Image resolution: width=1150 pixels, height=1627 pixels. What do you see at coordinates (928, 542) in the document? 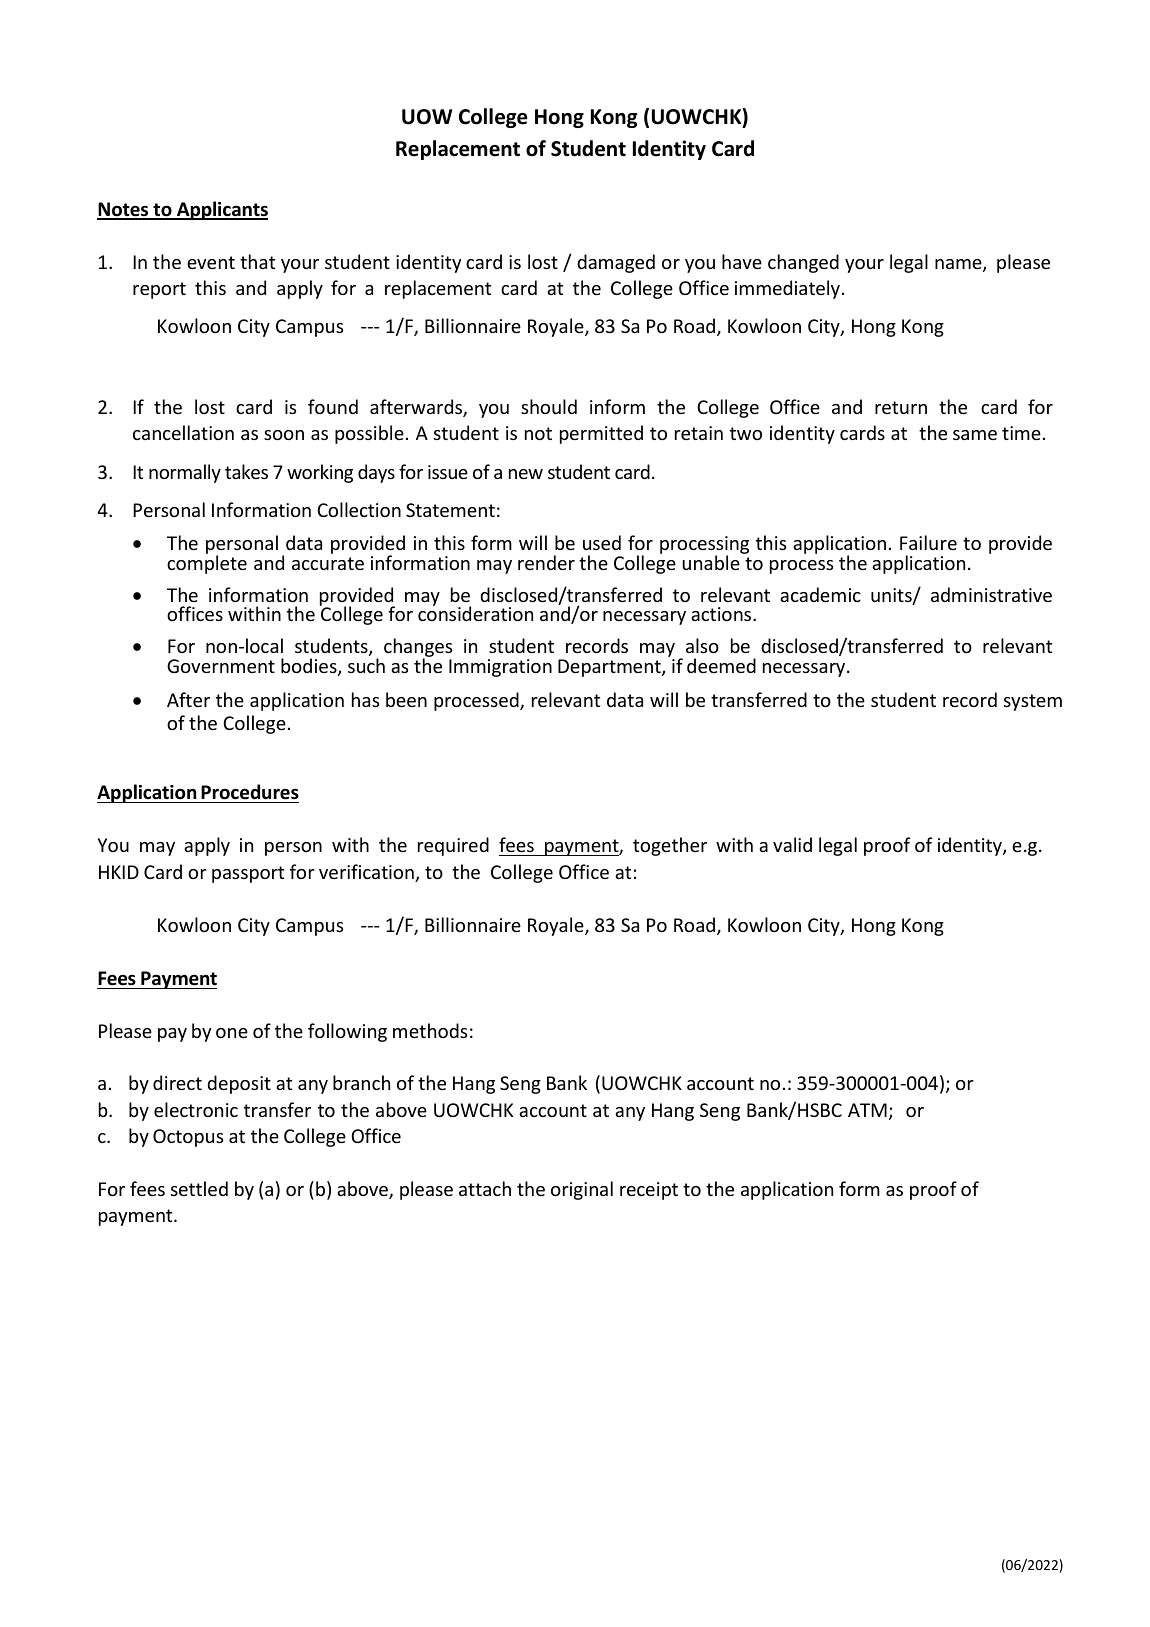
I see `Failure` at bounding box center [928, 542].
